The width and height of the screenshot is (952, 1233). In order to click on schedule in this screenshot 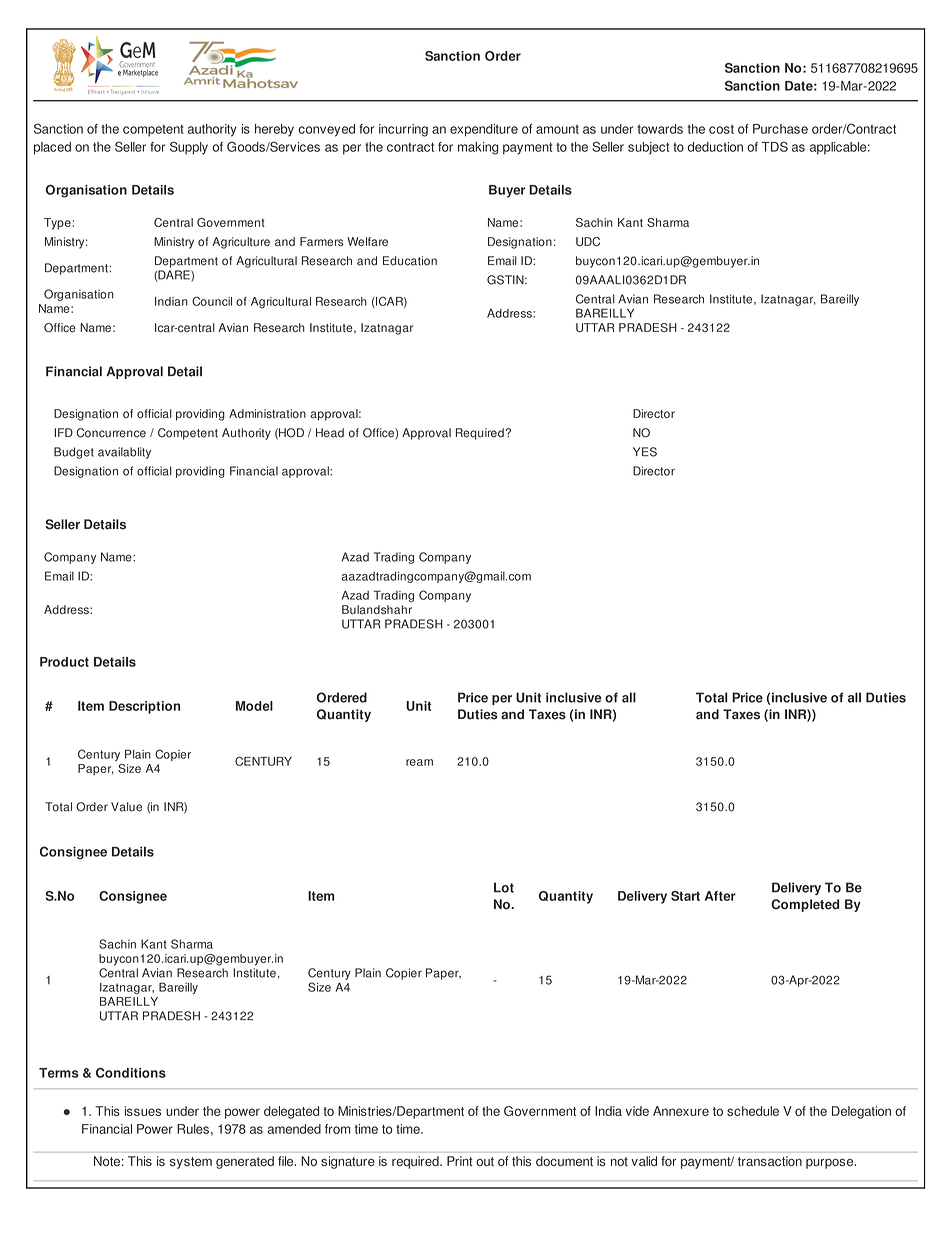, I will do `click(753, 1111)`.
